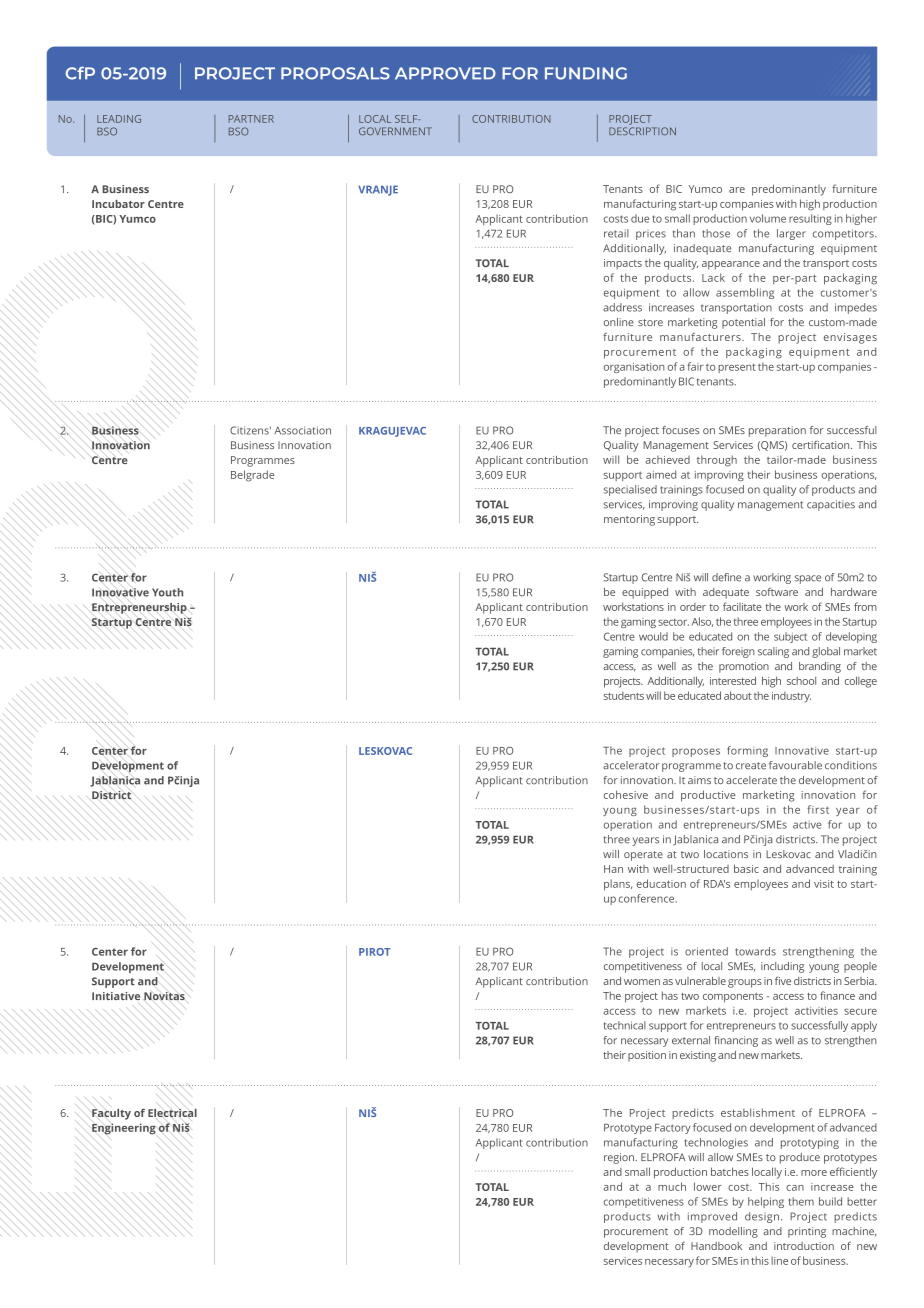 This document has height=1308, width=924. Describe the element at coordinates (773, 652) in the document. I see `scaling` at that location.
